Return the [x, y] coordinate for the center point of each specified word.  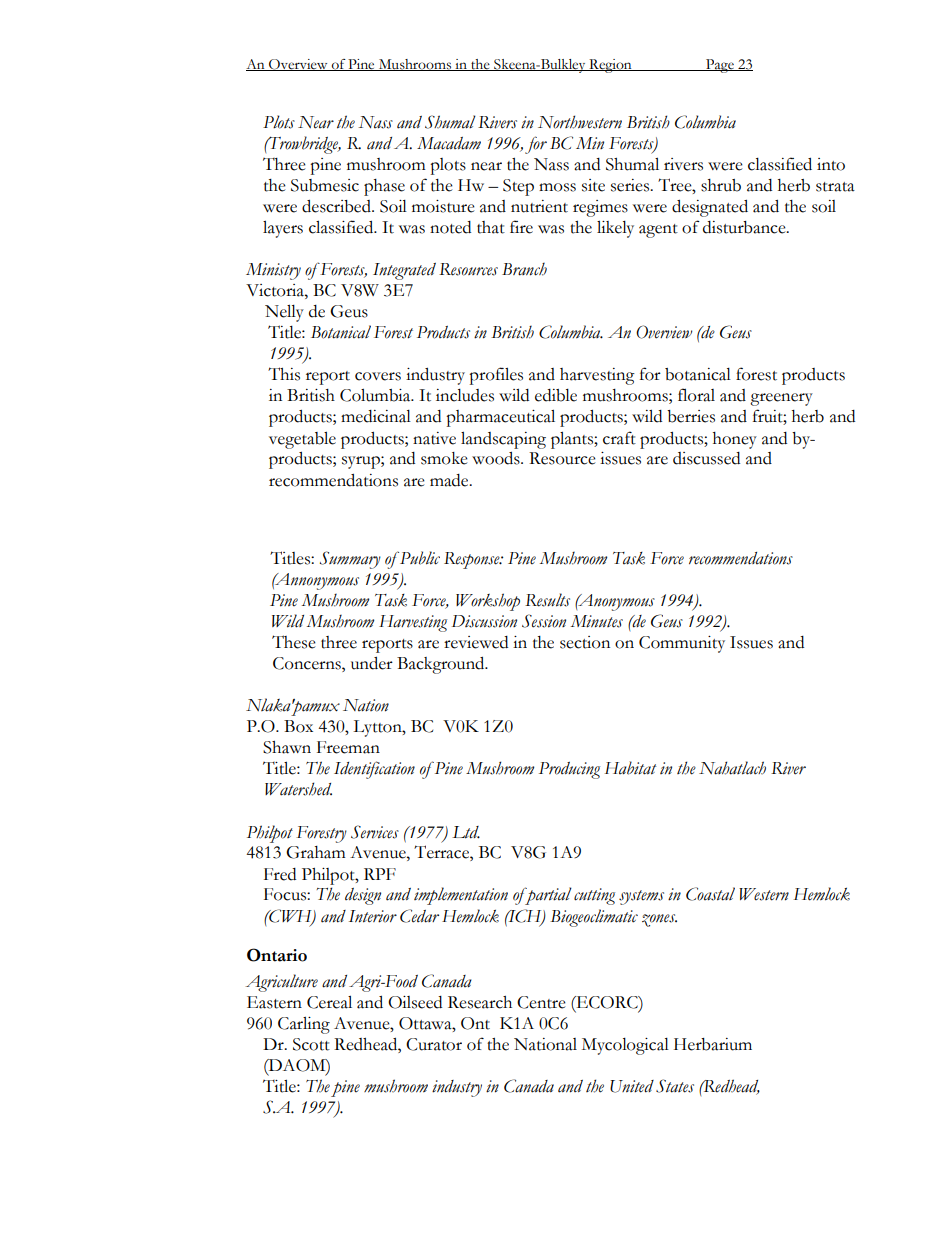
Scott [311, 1044]
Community [682, 644]
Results [547, 600]
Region [610, 66]
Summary [350, 560]
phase [384, 187]
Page [720, 66]
